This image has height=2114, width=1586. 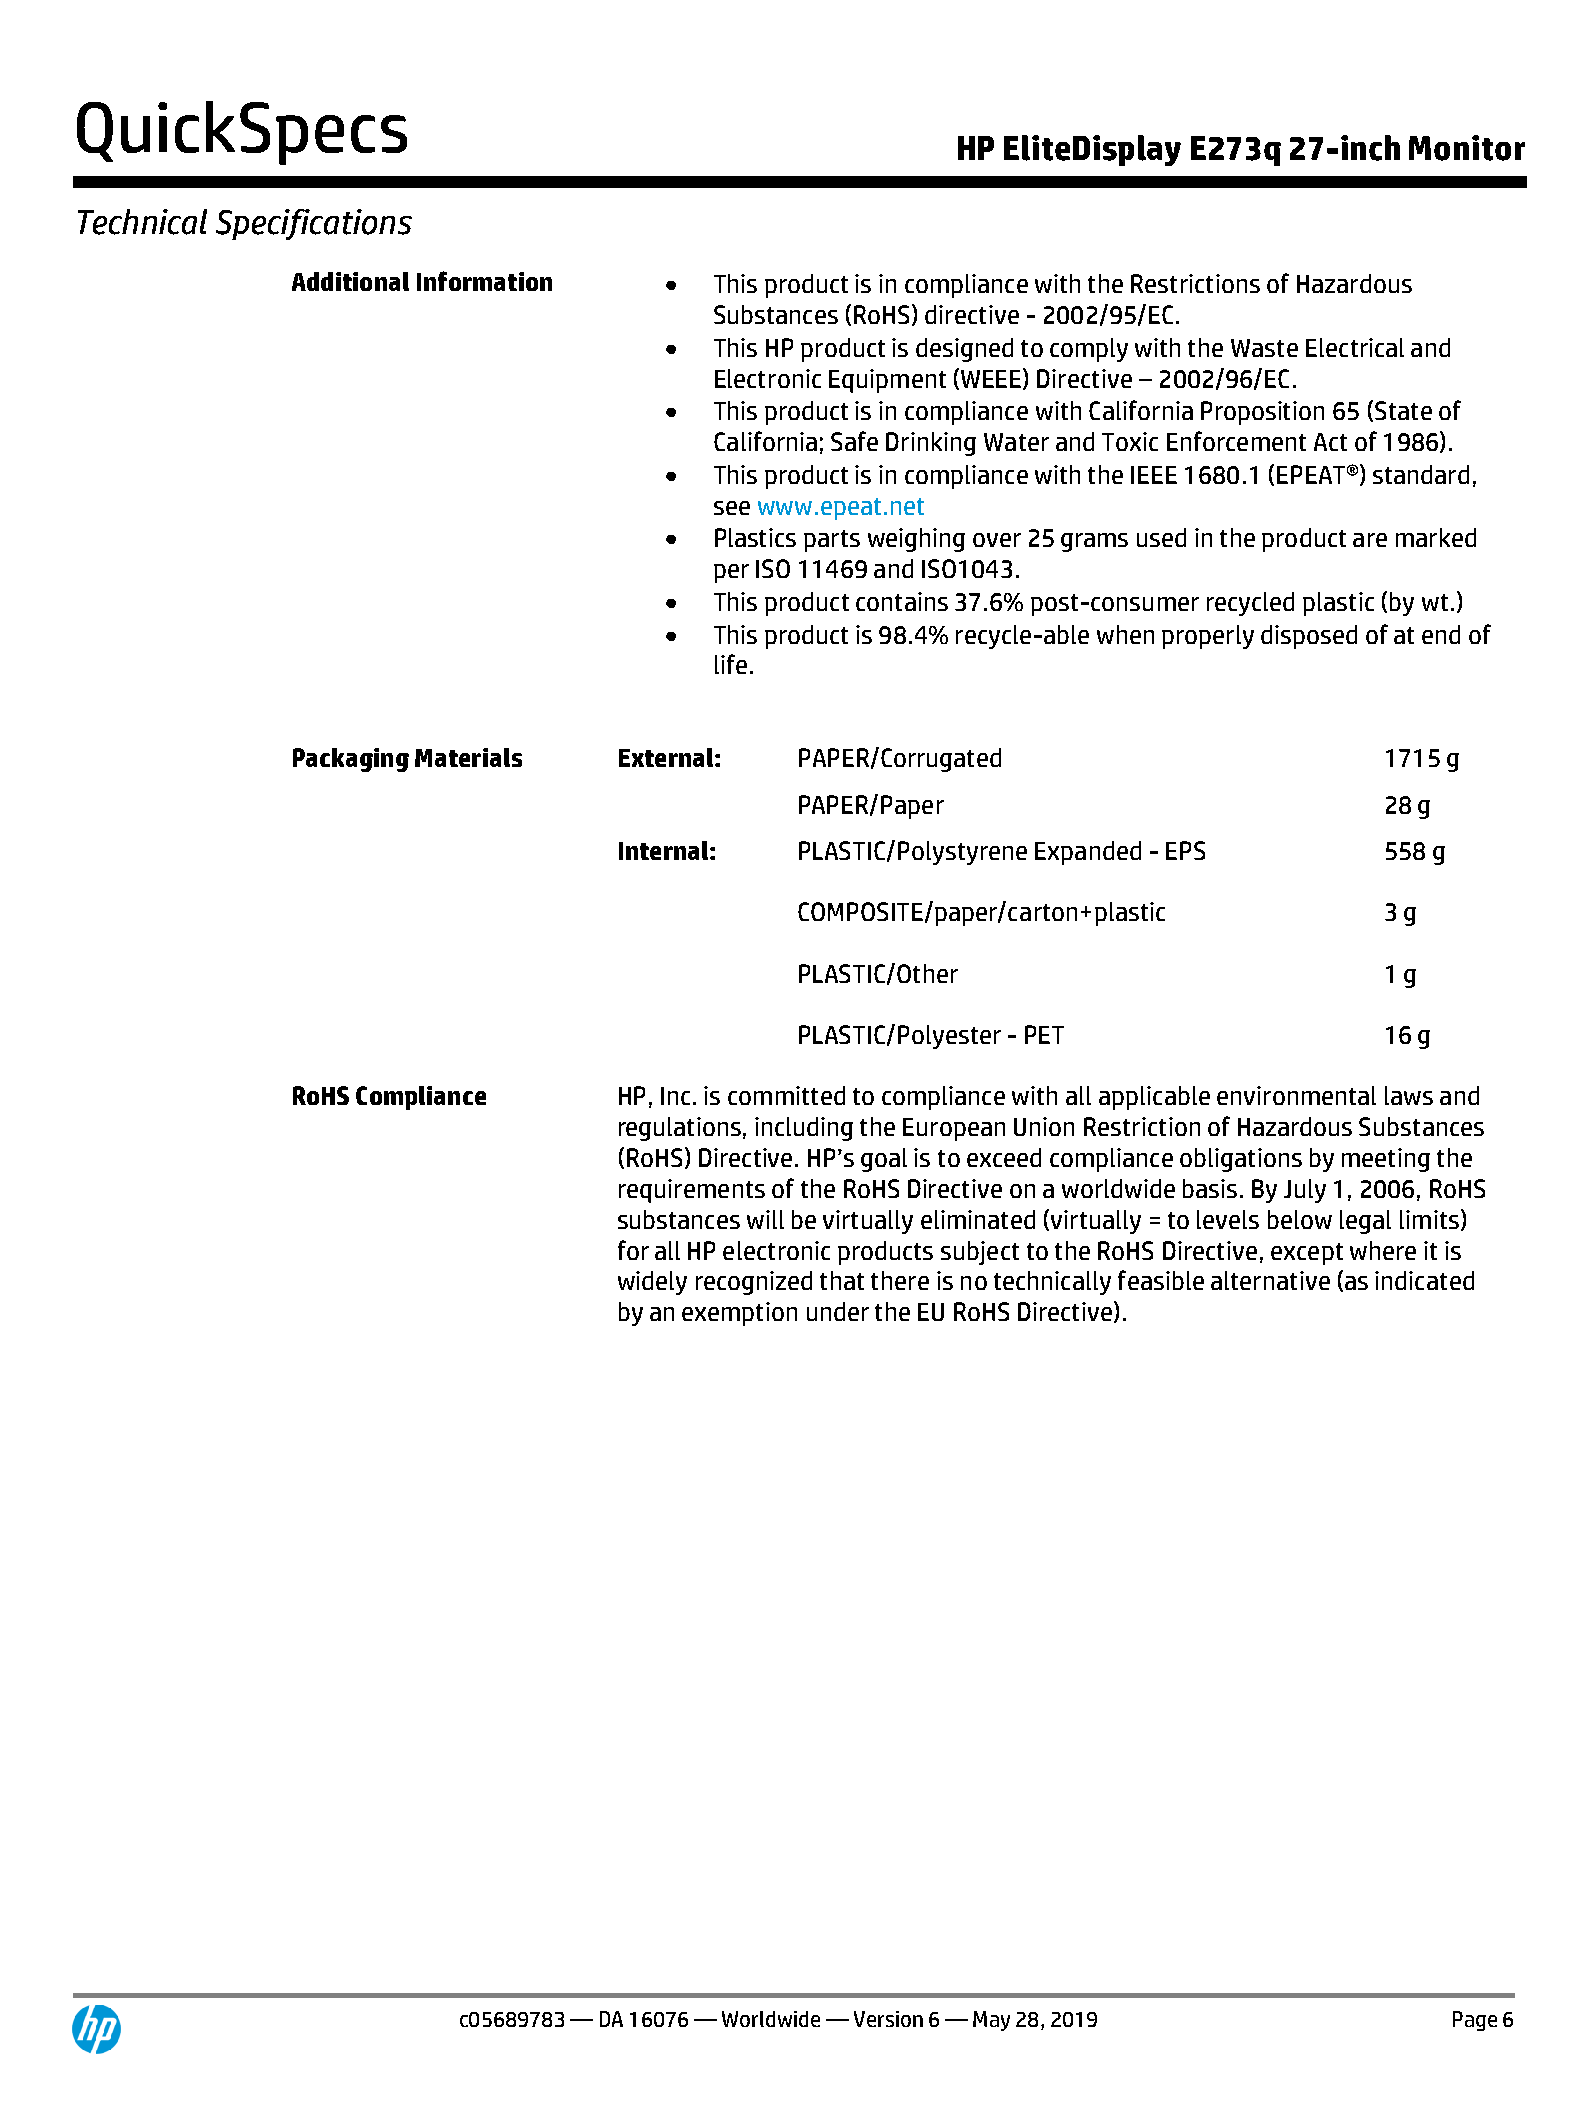 I want to click on Version, so click(x=888, y=2019).
